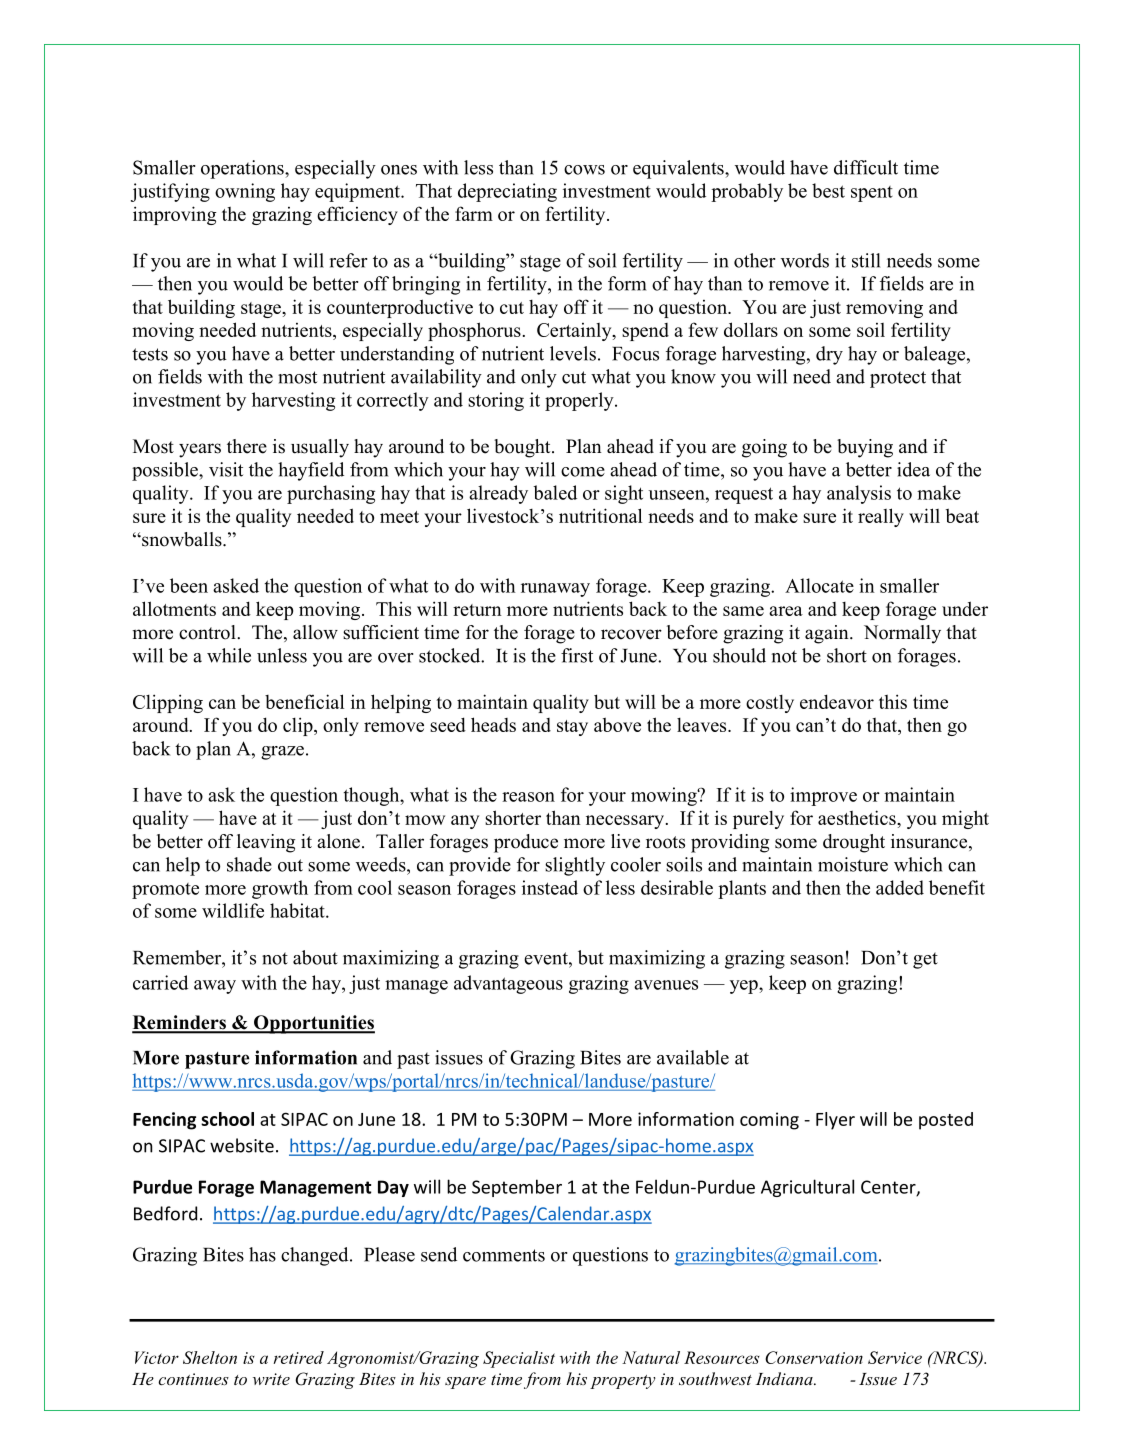 The height and width of the page is (1455, 1124). Describe the element at coordinates (519, 1359) in the page. I see `Specialist` at that location.
